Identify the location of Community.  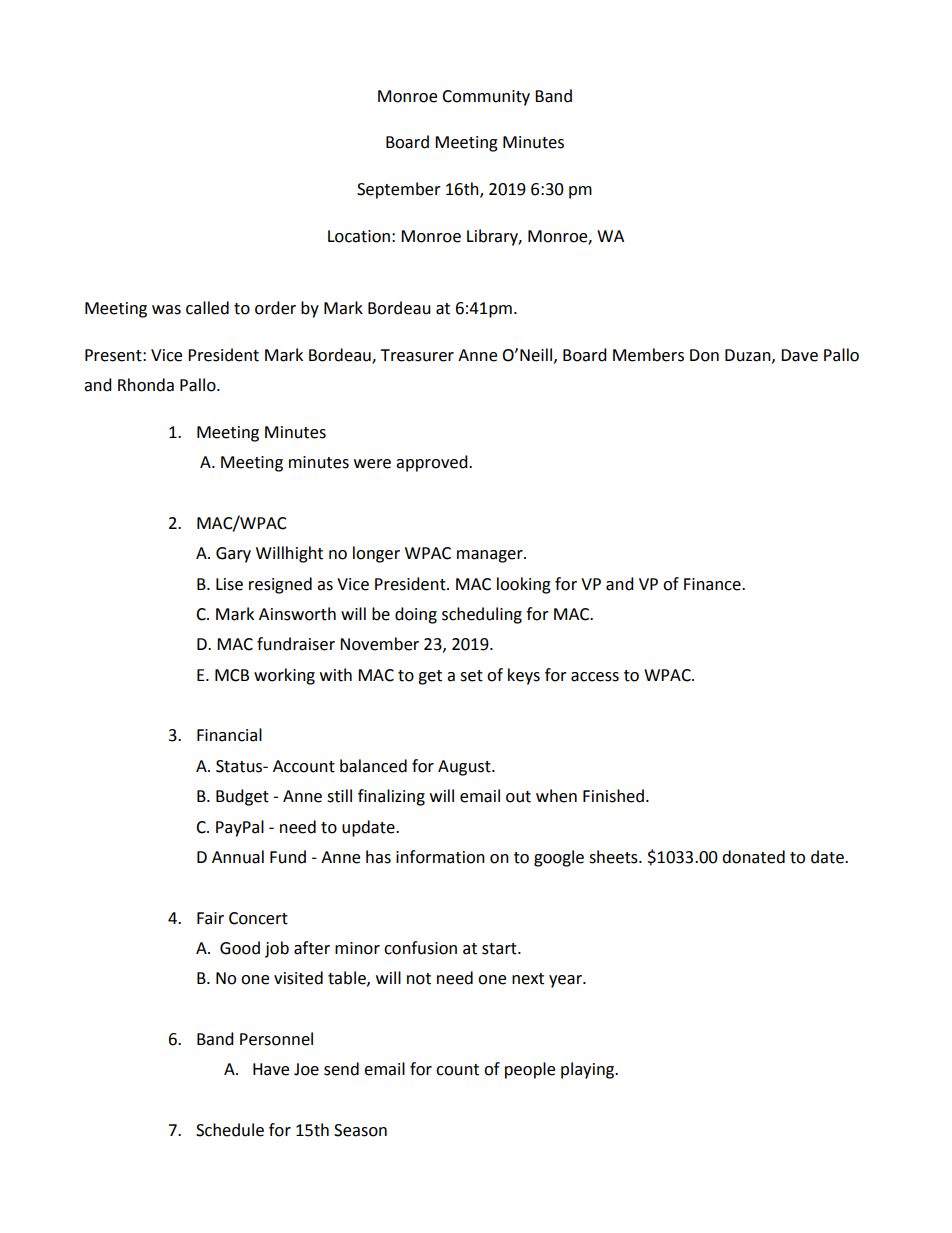
(486, 98).
